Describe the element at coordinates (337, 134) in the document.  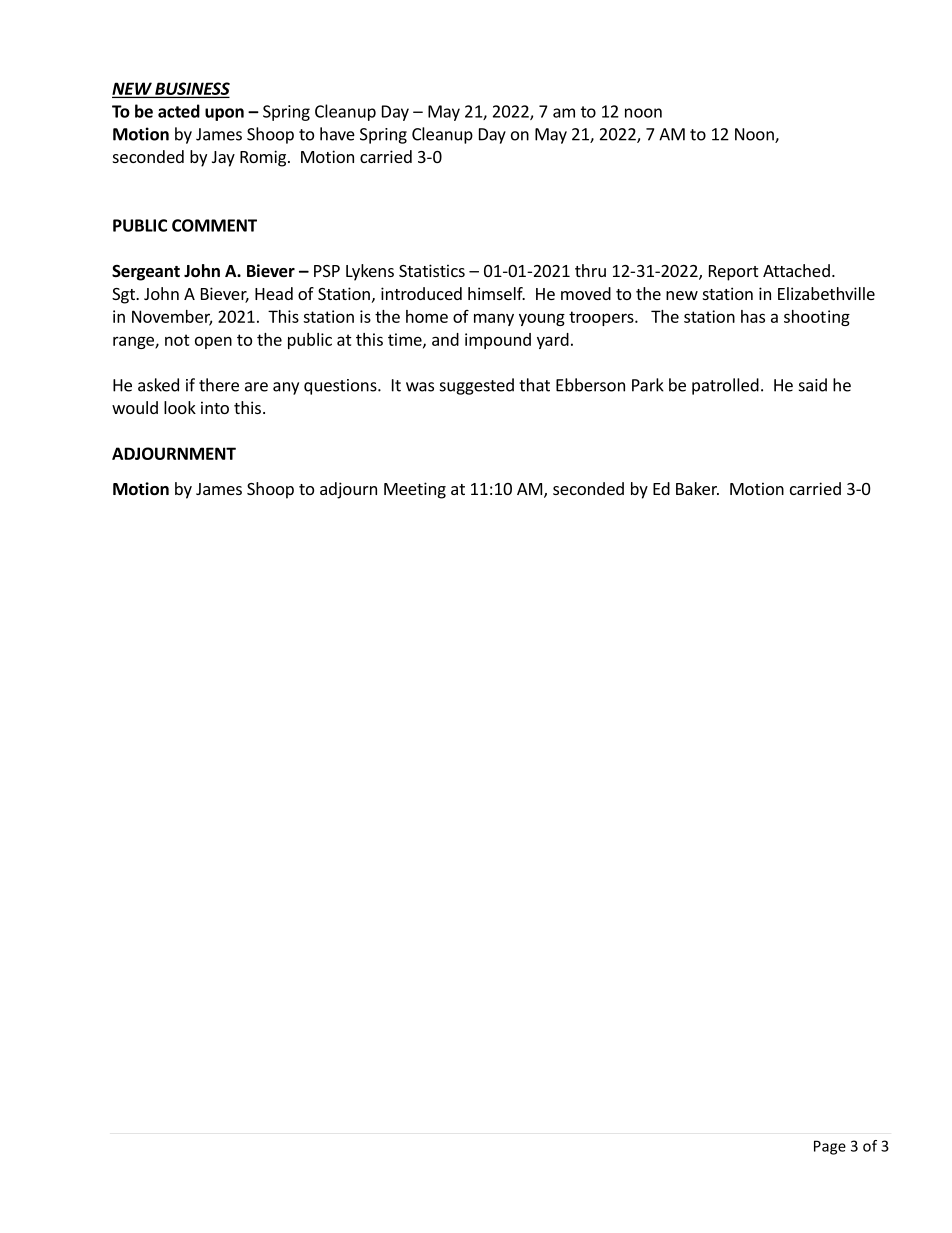
I see `have` at that location.
